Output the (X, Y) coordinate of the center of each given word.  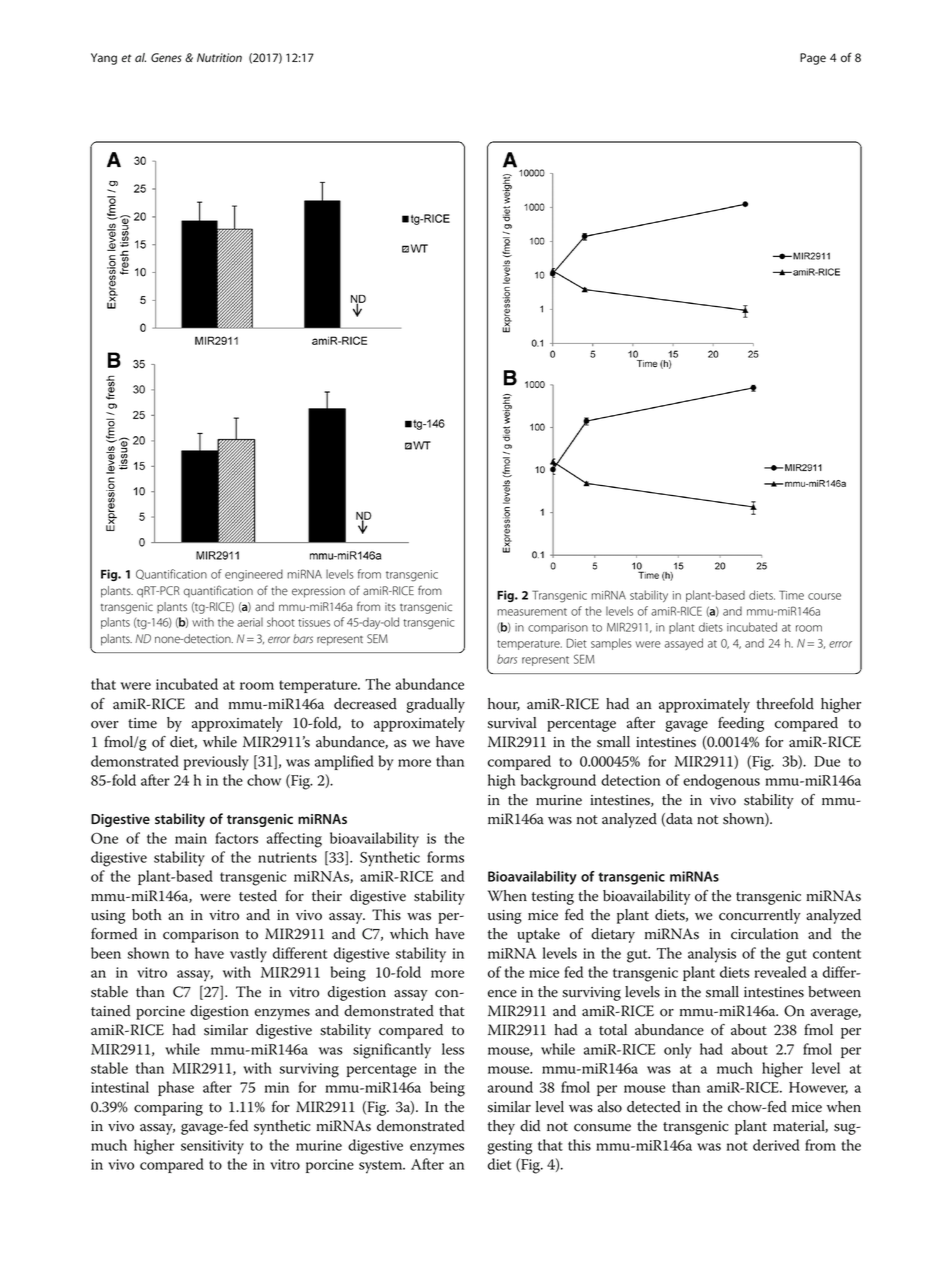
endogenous (721, 782)
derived (776, 1145)
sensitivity (212, 1147)
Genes (166, 57)
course (824, 596)
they (501, 1127)
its (390, 606)
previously (216, 763)
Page (813, 59)
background (558, 782)
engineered (254, 575)
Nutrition (219, 57)
